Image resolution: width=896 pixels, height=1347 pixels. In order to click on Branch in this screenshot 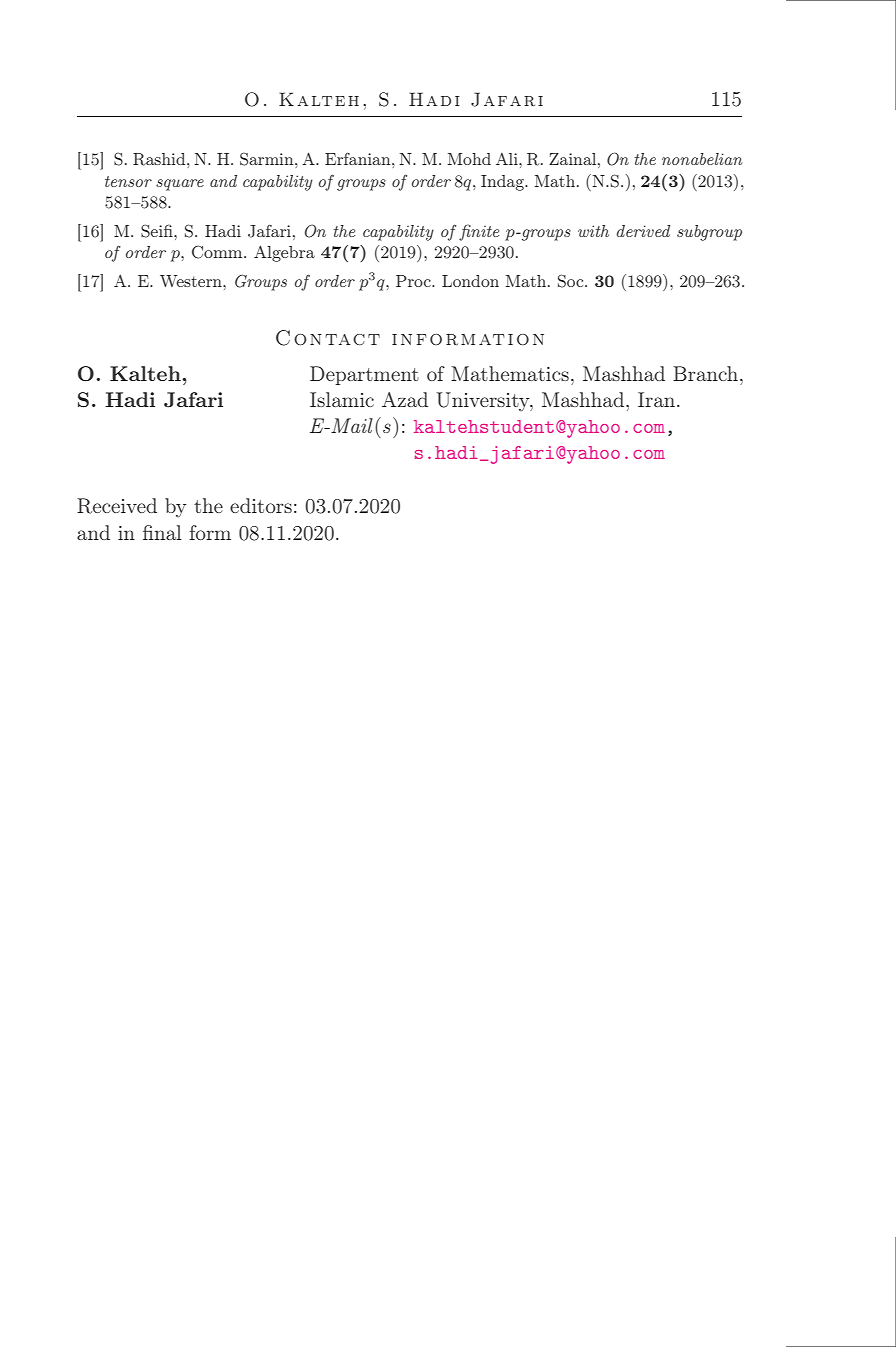, I will do `click(707, 373)`.
